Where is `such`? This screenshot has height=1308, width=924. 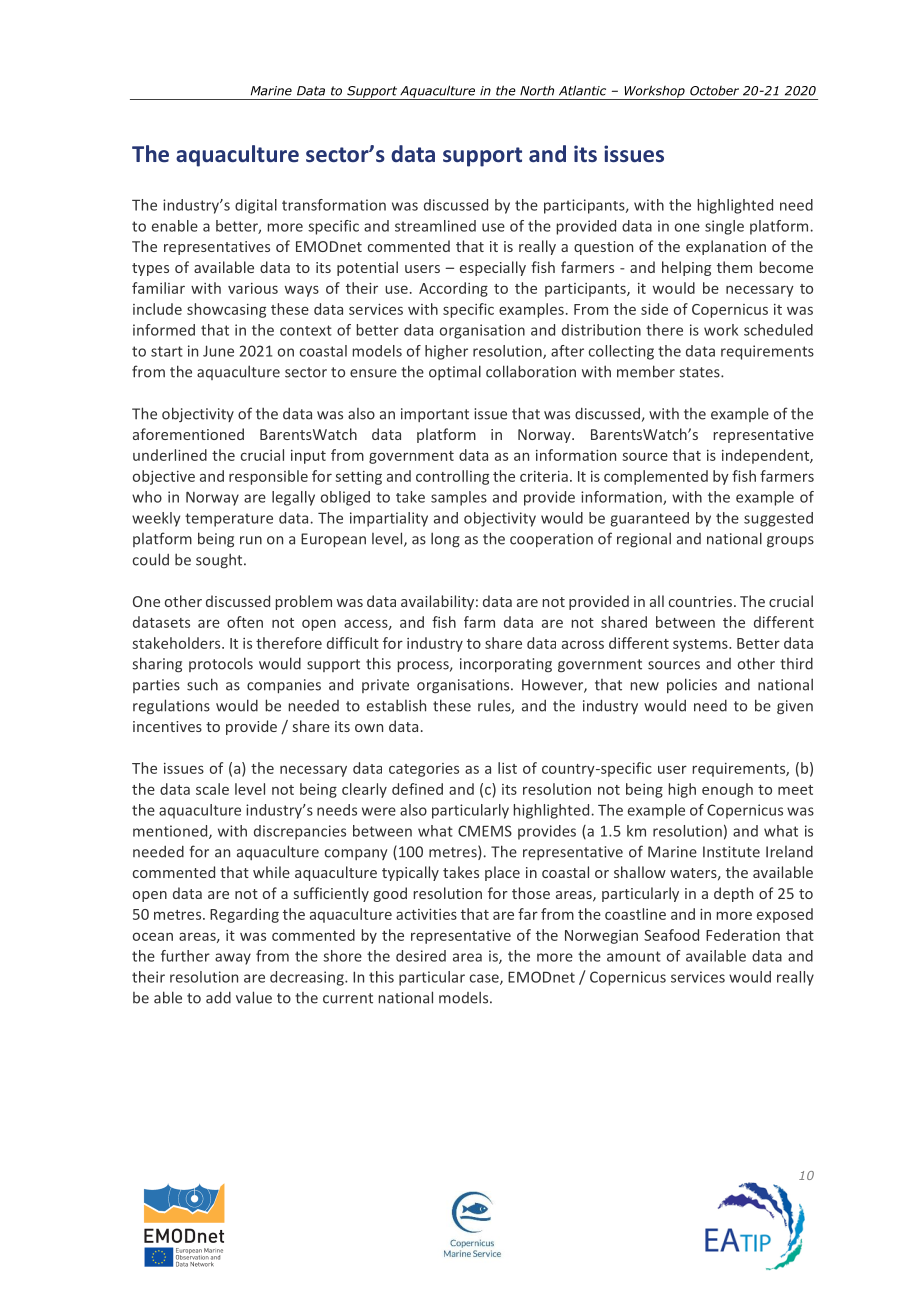
such is located at coordinates (202, 684).
